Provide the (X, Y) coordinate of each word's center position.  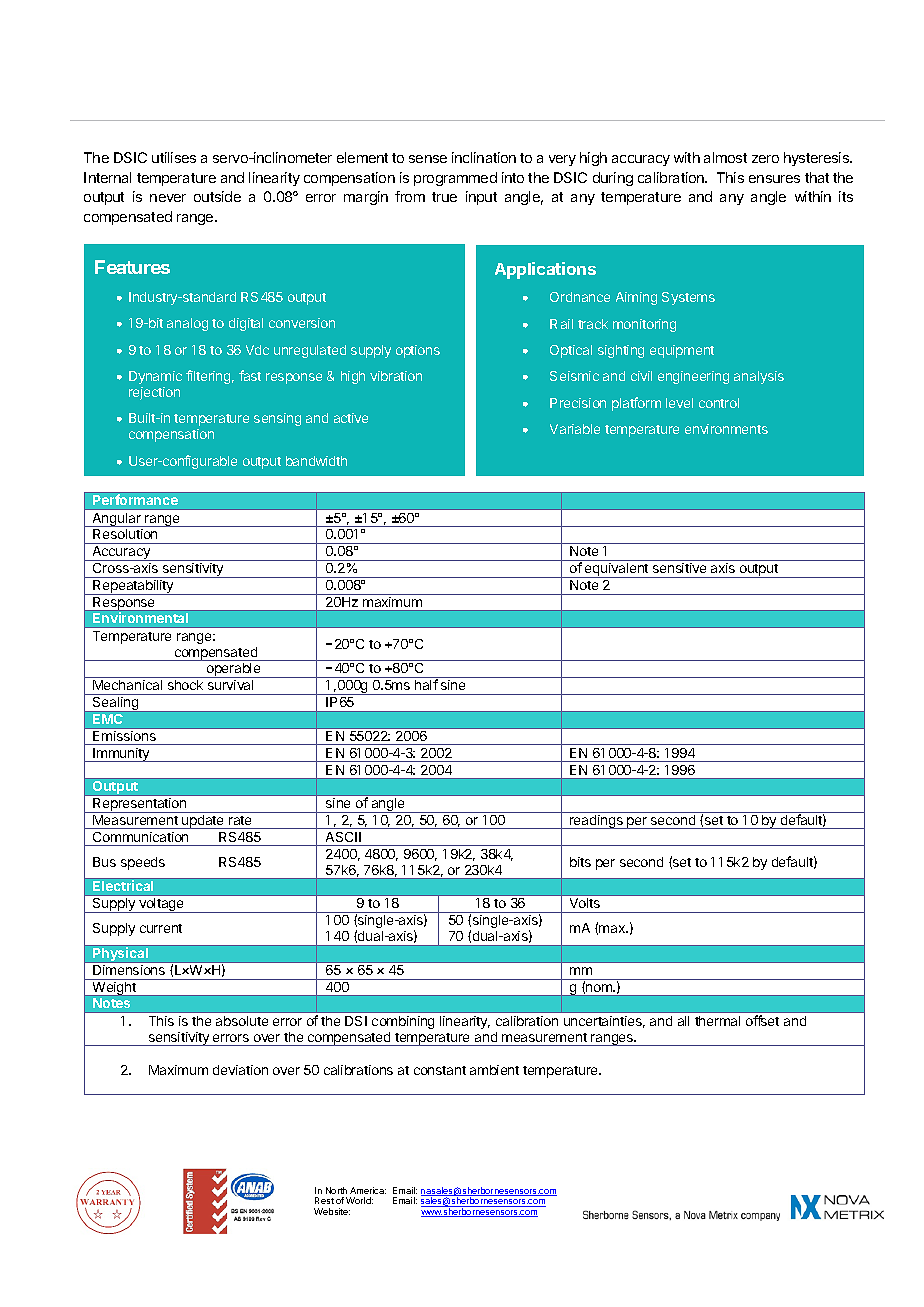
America (368, 1190)
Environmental (140, 617)
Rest (324, 1200)
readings (596, 822)
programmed (455, 179)
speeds (143, 863)
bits (580, 862)
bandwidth (316, 461)
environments (726, 429)
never (168, 198)
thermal (717, 1021)
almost (725, 157)
